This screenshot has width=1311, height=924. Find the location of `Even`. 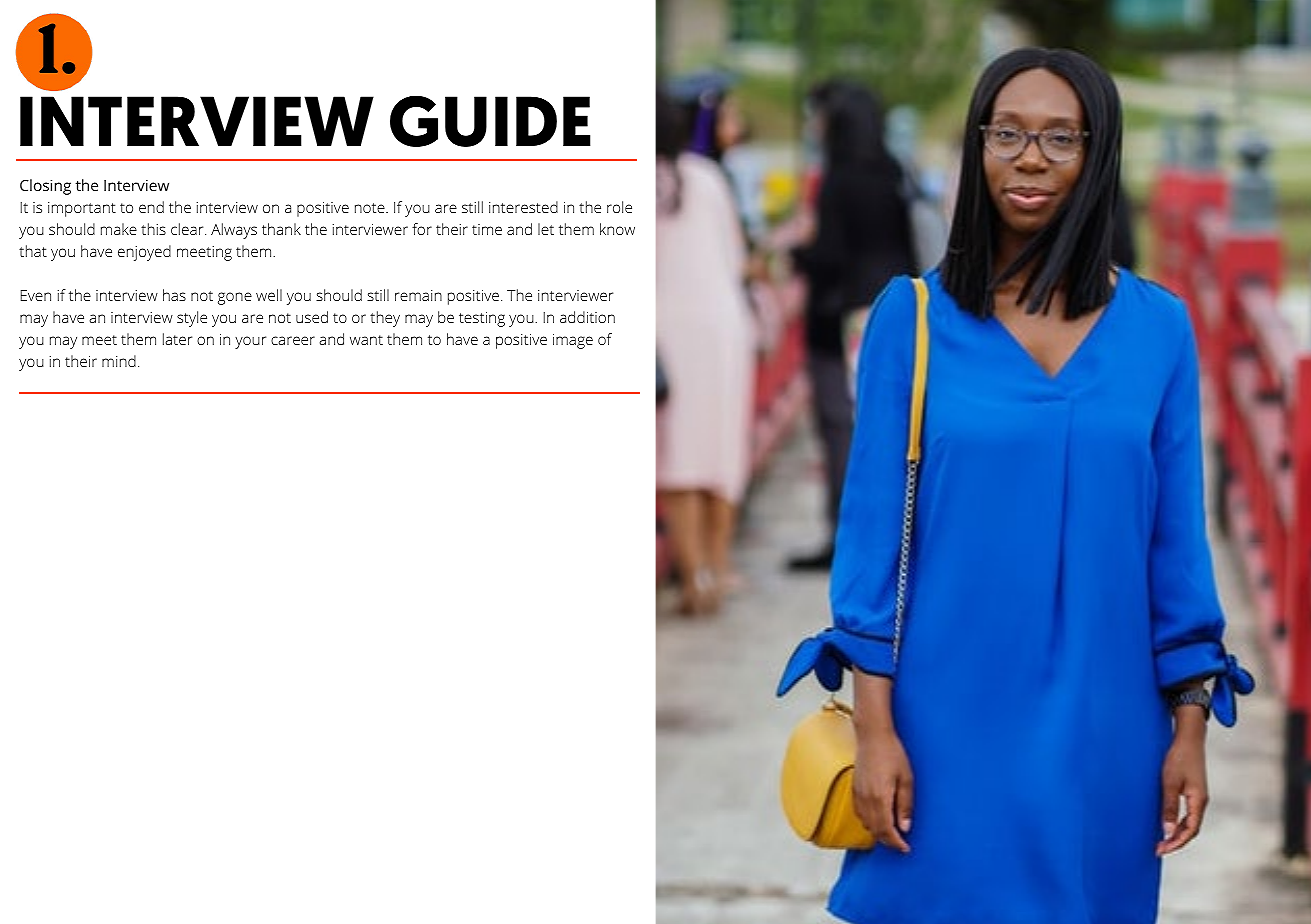

Even is located at coordinates (36, 295).
